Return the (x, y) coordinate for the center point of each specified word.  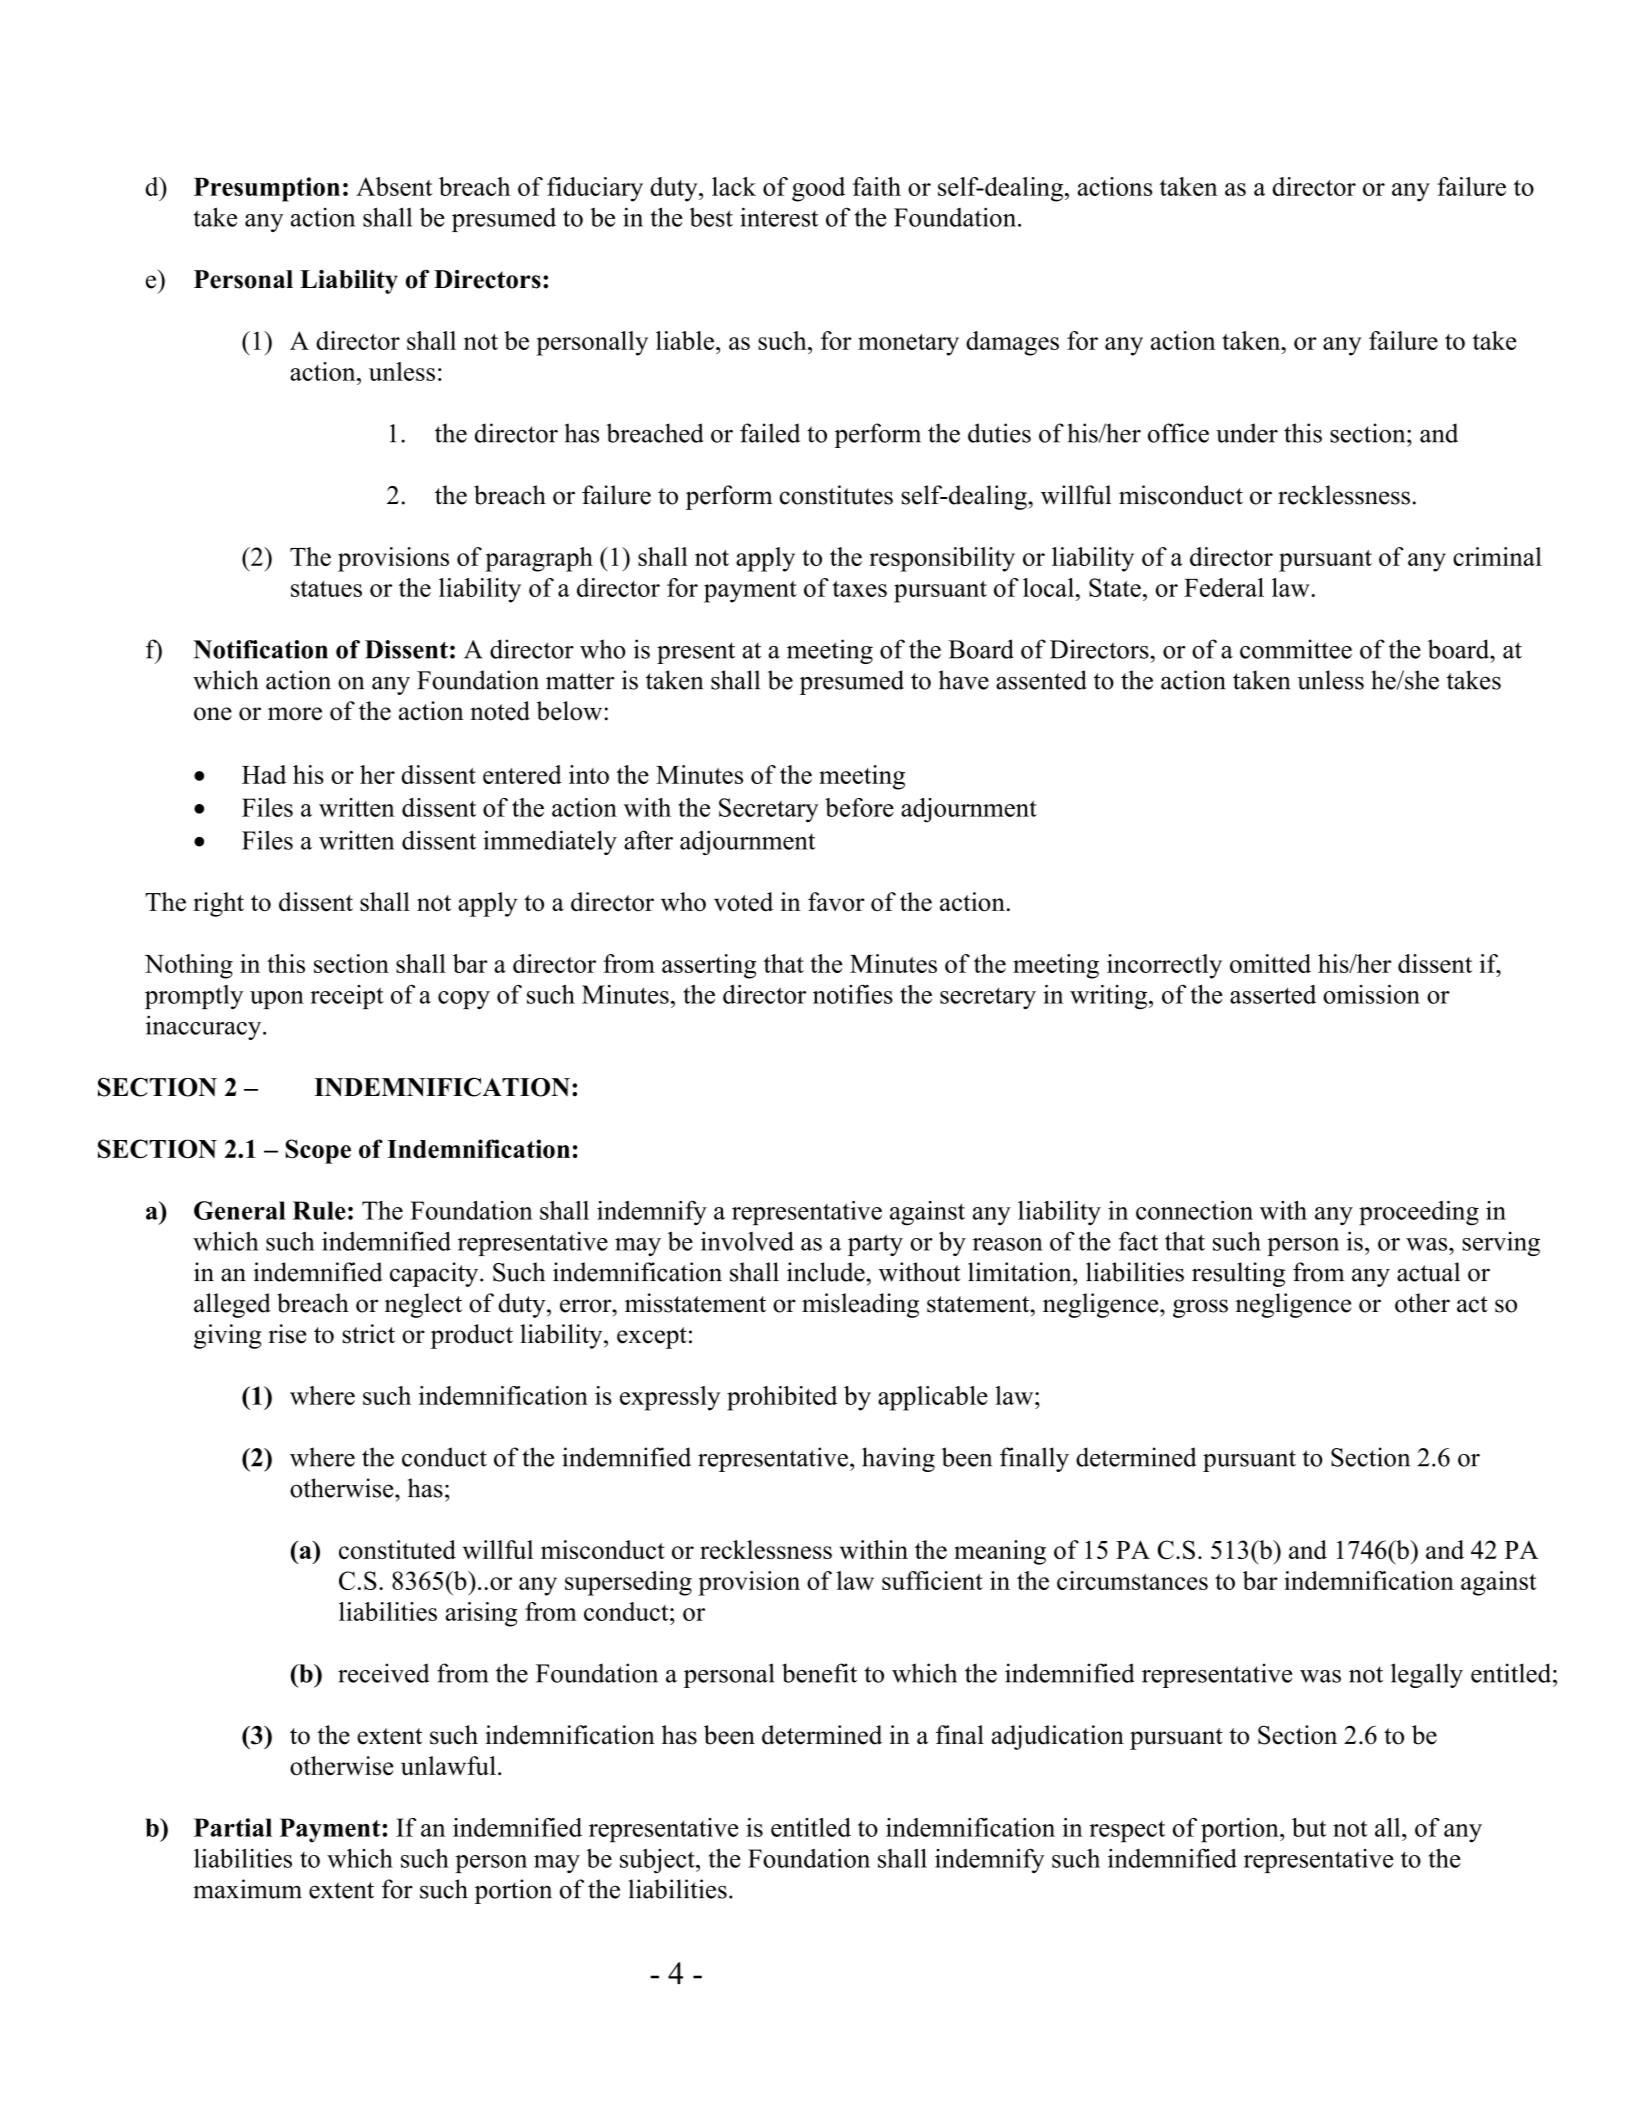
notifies (853, 994)
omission (1371, 994)
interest (779, 217)
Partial (233, 1827)
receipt (347, 997)
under (1247, 433)
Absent (394, 186)
